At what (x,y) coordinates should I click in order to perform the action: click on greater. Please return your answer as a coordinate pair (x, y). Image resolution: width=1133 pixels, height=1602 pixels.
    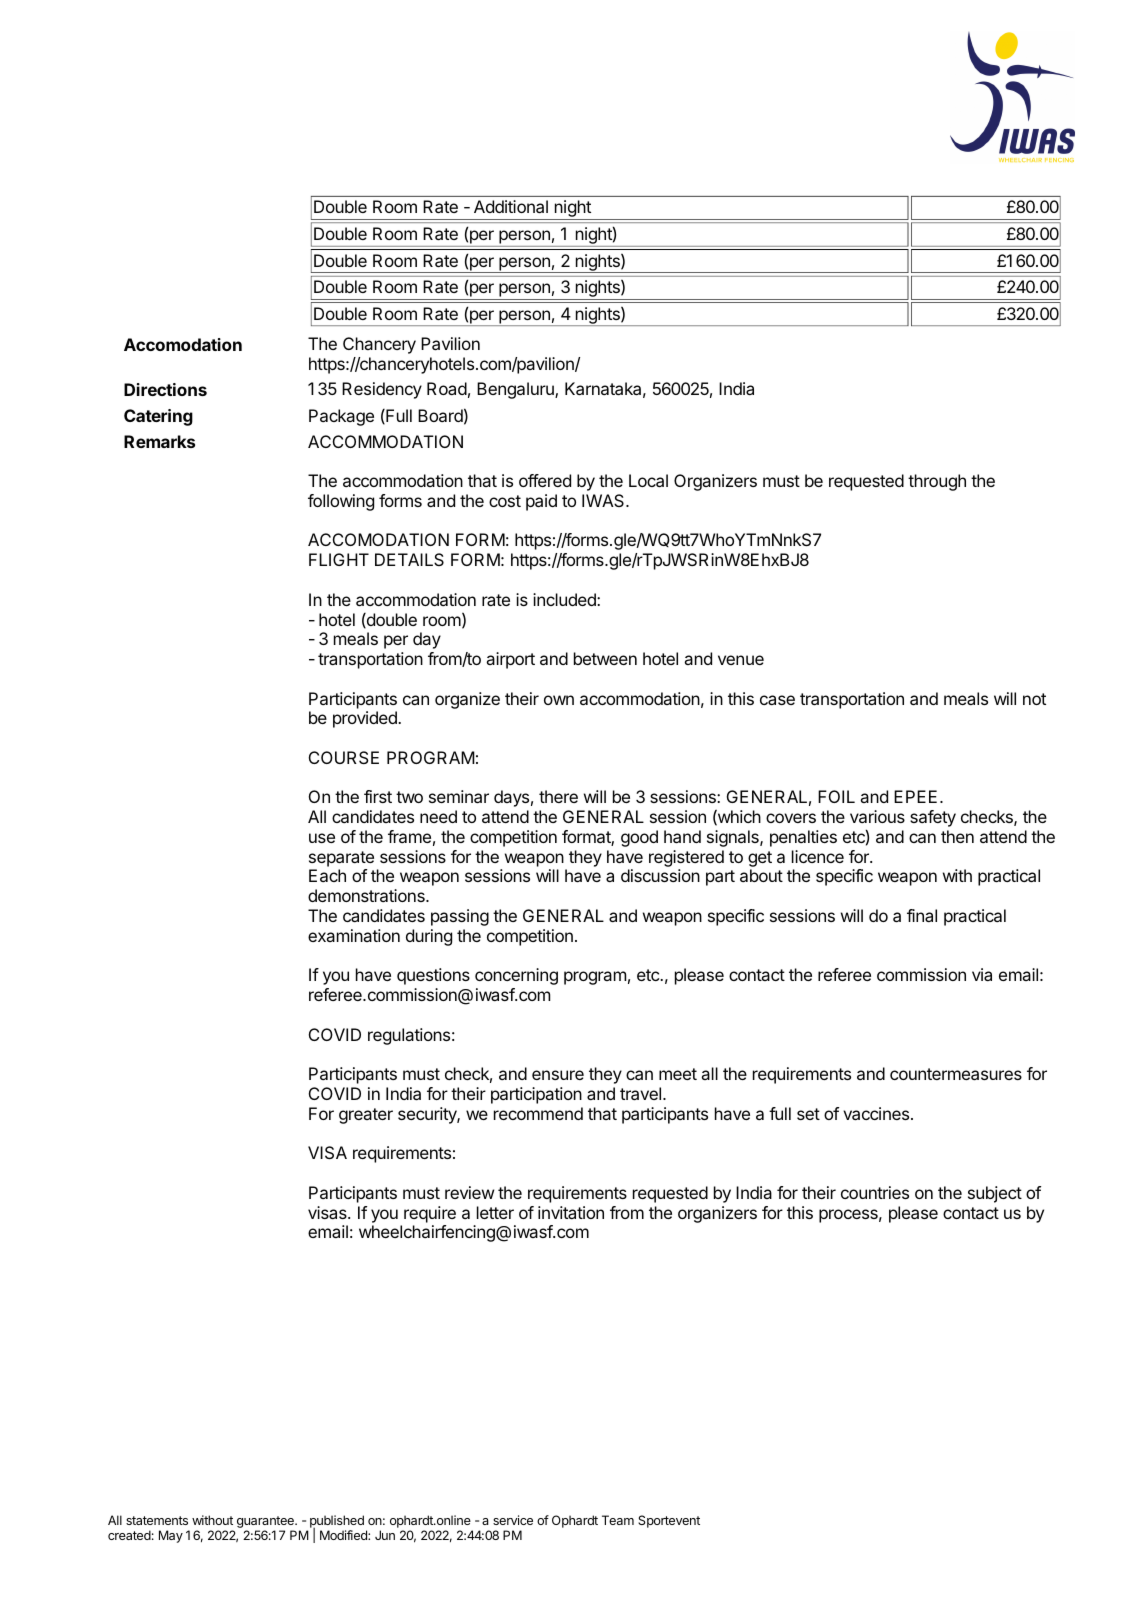
    Looking at the image, I should click on (366, 1116).
